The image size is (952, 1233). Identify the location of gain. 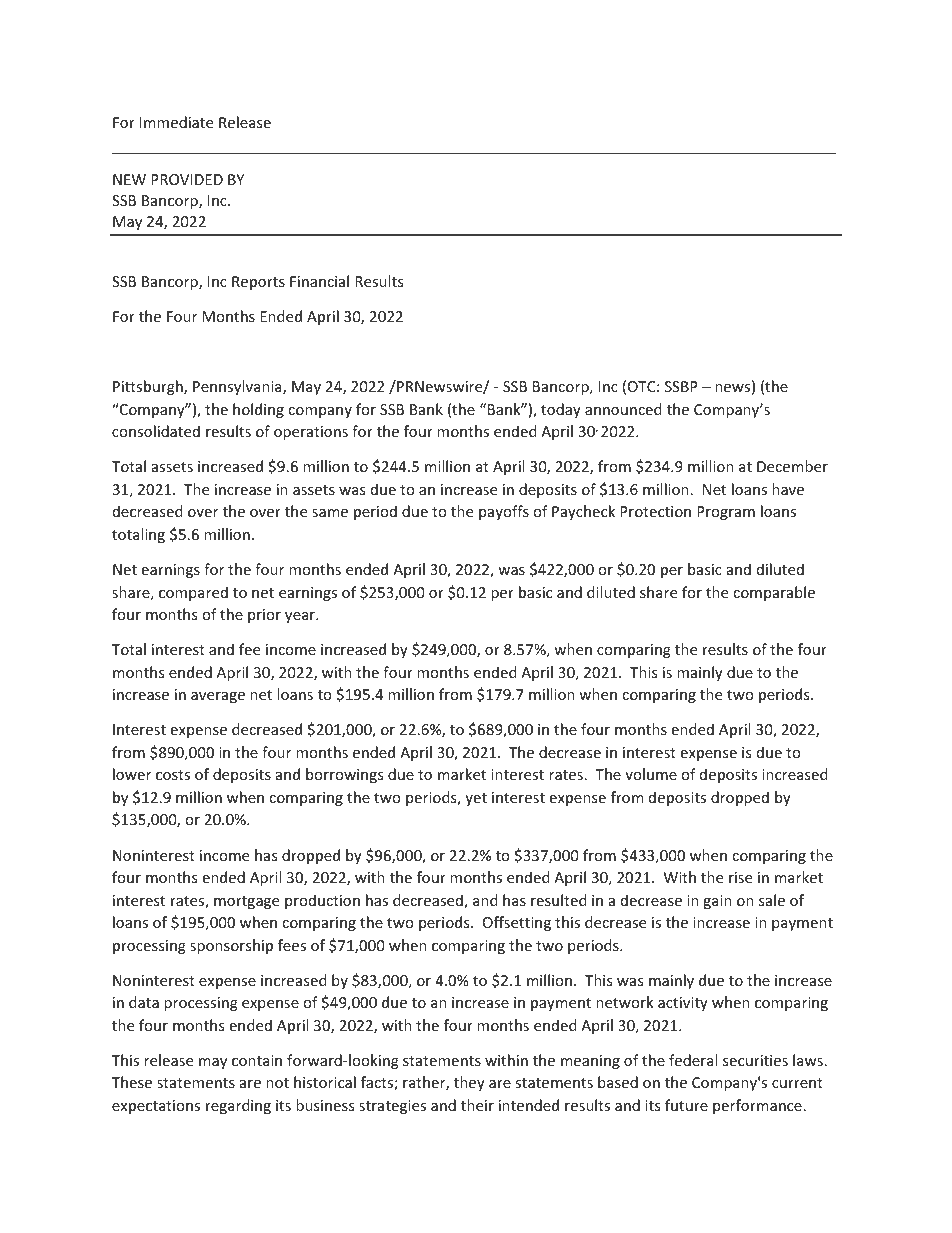
(717, 902).
